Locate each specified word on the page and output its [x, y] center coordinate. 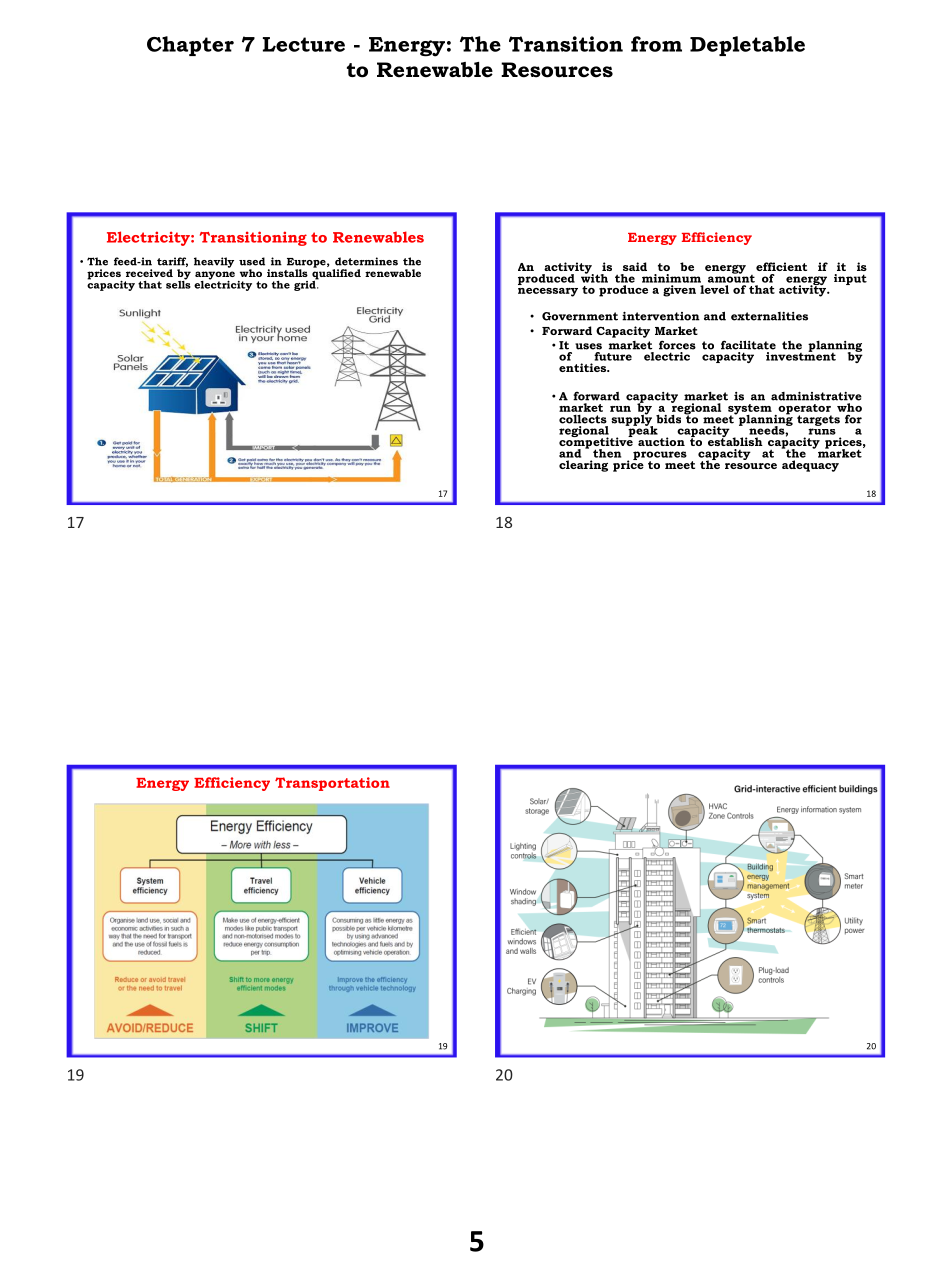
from [656, 44]
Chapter [190, 46]
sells [178, 283]
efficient [781, 266]
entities [584, 367]
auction [661, 441]
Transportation [332, 784]
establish [735, 440]
